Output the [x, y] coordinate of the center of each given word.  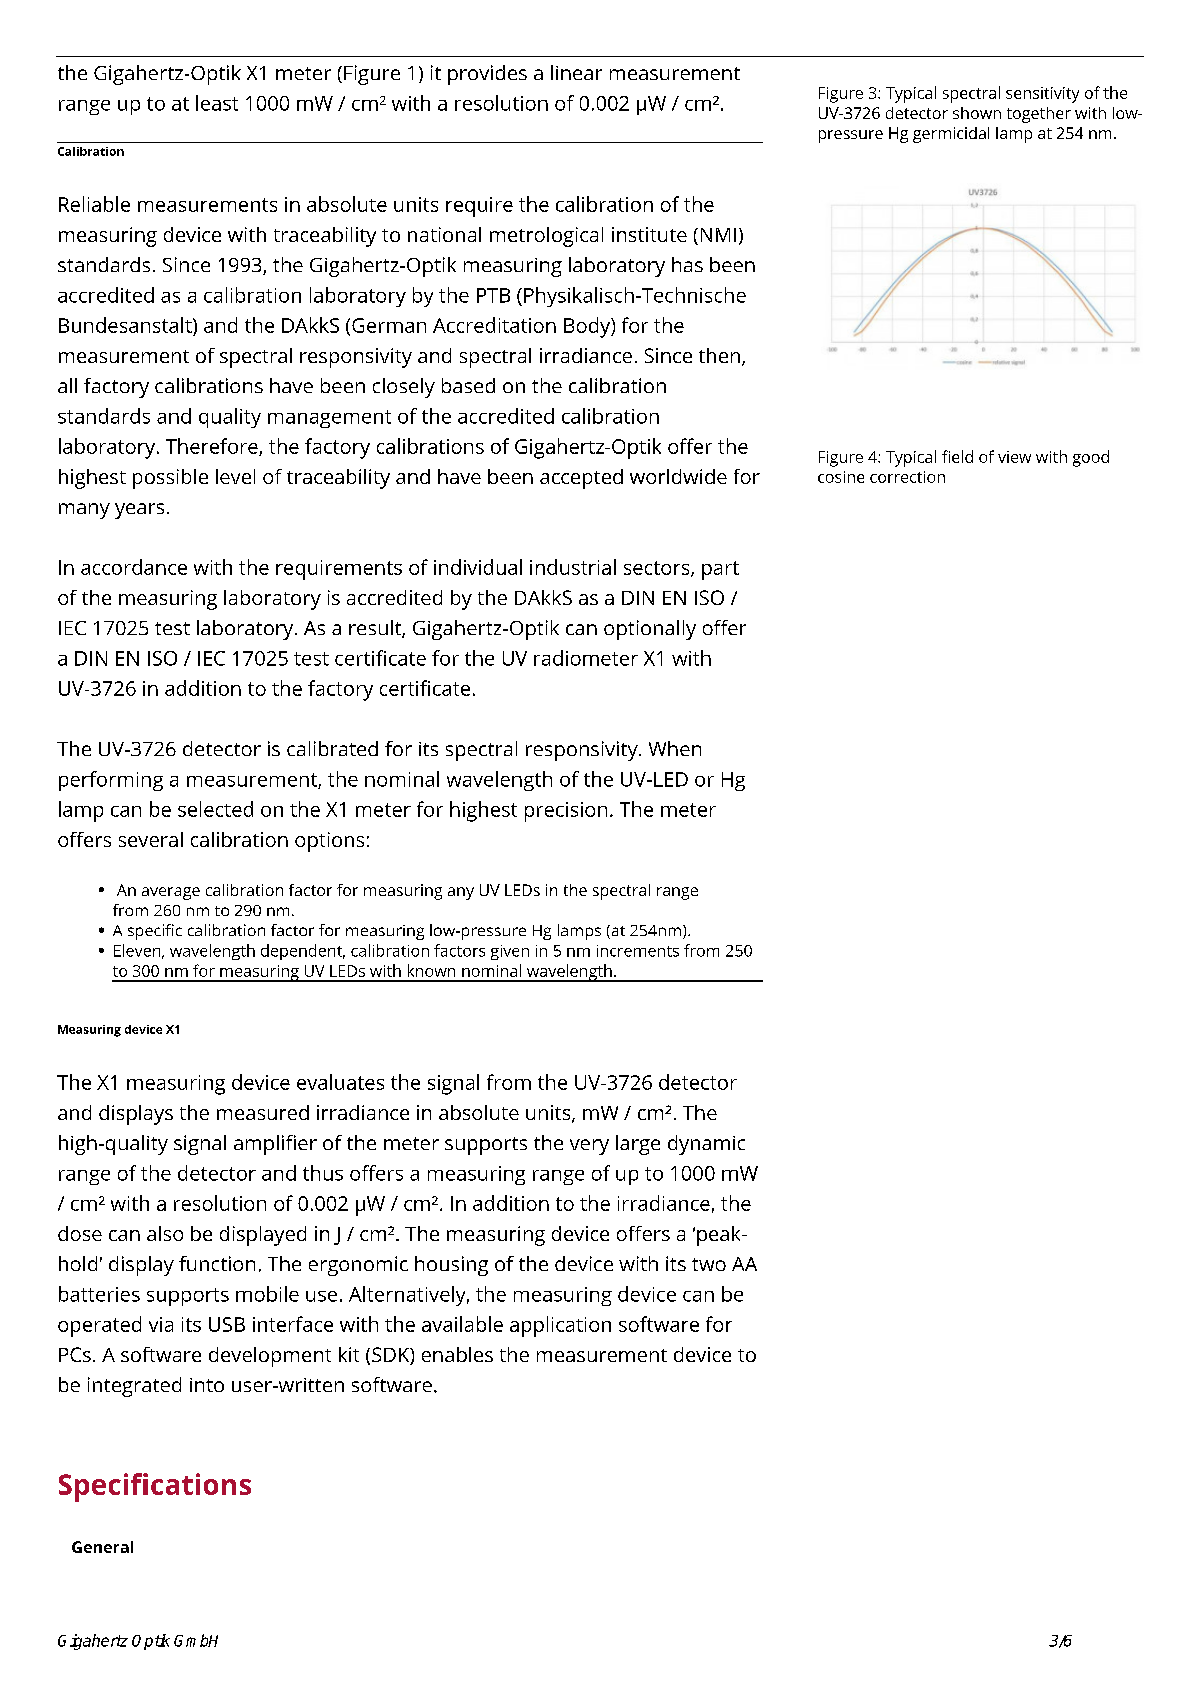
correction [907, 477]
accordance [134, 567]
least [217, 103]
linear [576, 72]
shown [977, 113]
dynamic [706, 1145]
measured [263, 1112]
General [102, 1547]
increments [638, 951]
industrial [573, 567]
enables [457, 1354]
